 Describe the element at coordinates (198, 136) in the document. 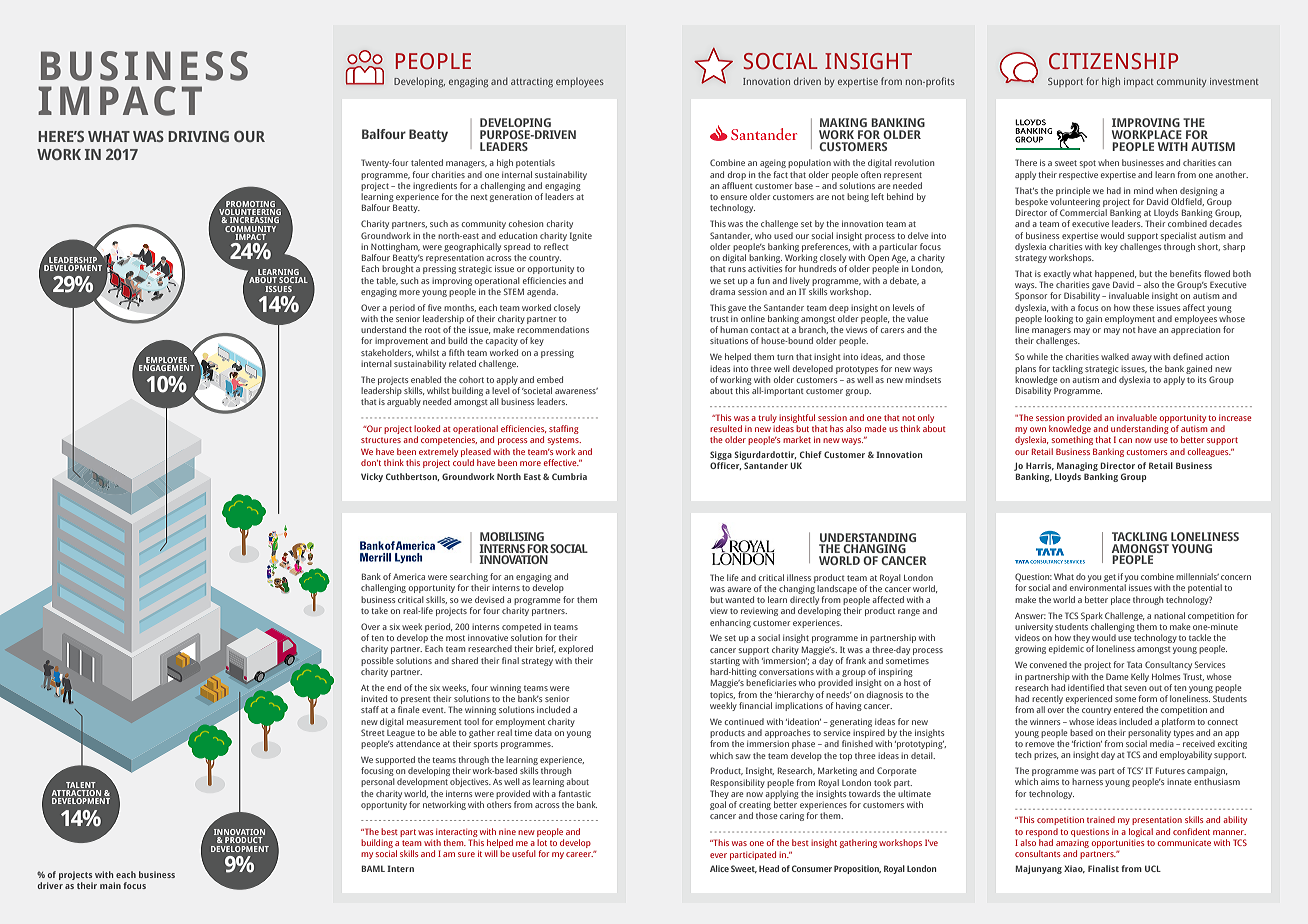

I see `DRIVING` at that location.
